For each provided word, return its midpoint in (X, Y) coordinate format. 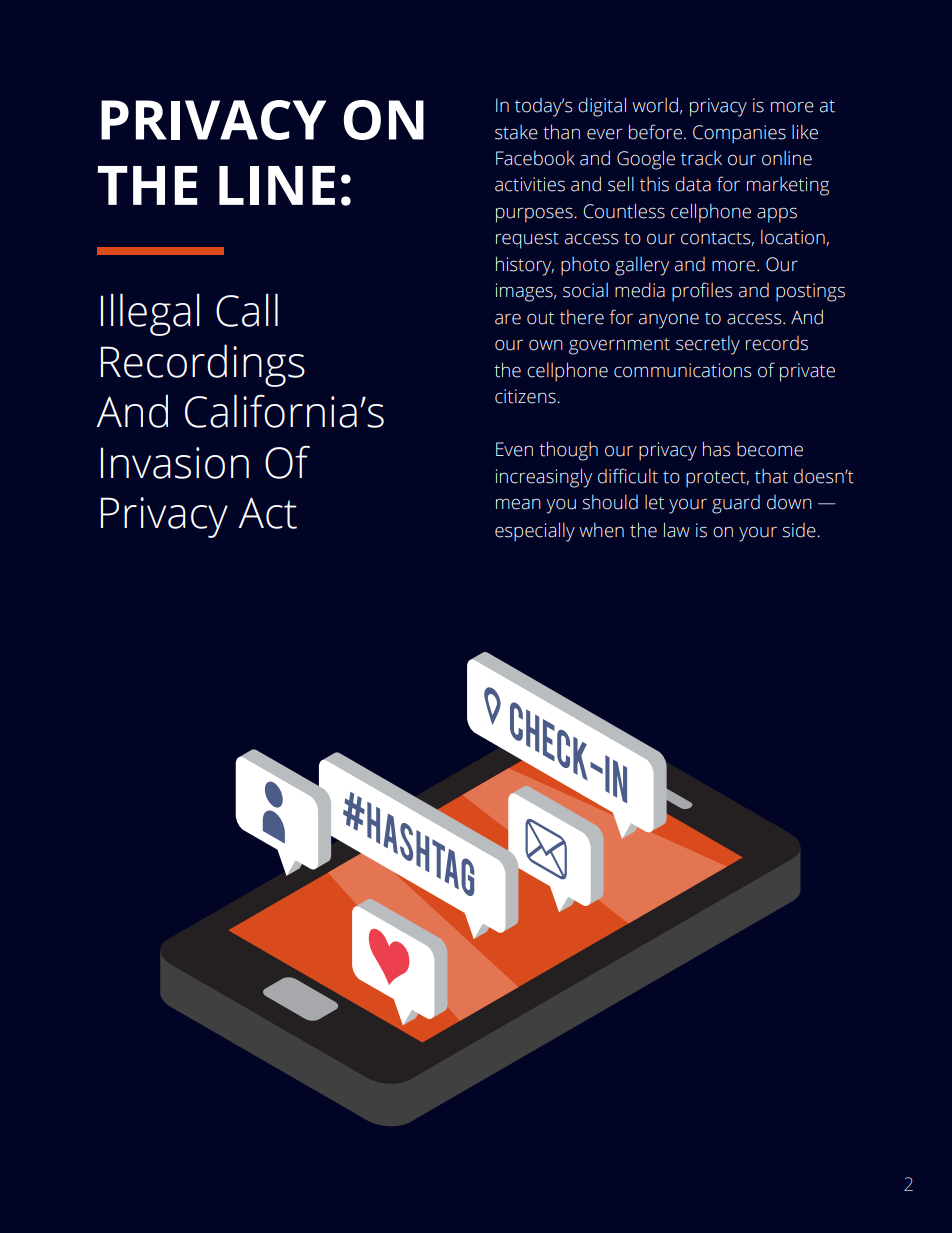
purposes (535, 215)
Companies (739, 134)
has (717, 449)
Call (247, 310)
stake (516, 132)
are (508, 319)
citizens (526, 396)
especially (535, 532)
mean (518, 504)
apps (777, 215)
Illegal (150, 314)
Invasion (175, 463)
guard (736, 504)
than (561, 132)
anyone (669, 321)
